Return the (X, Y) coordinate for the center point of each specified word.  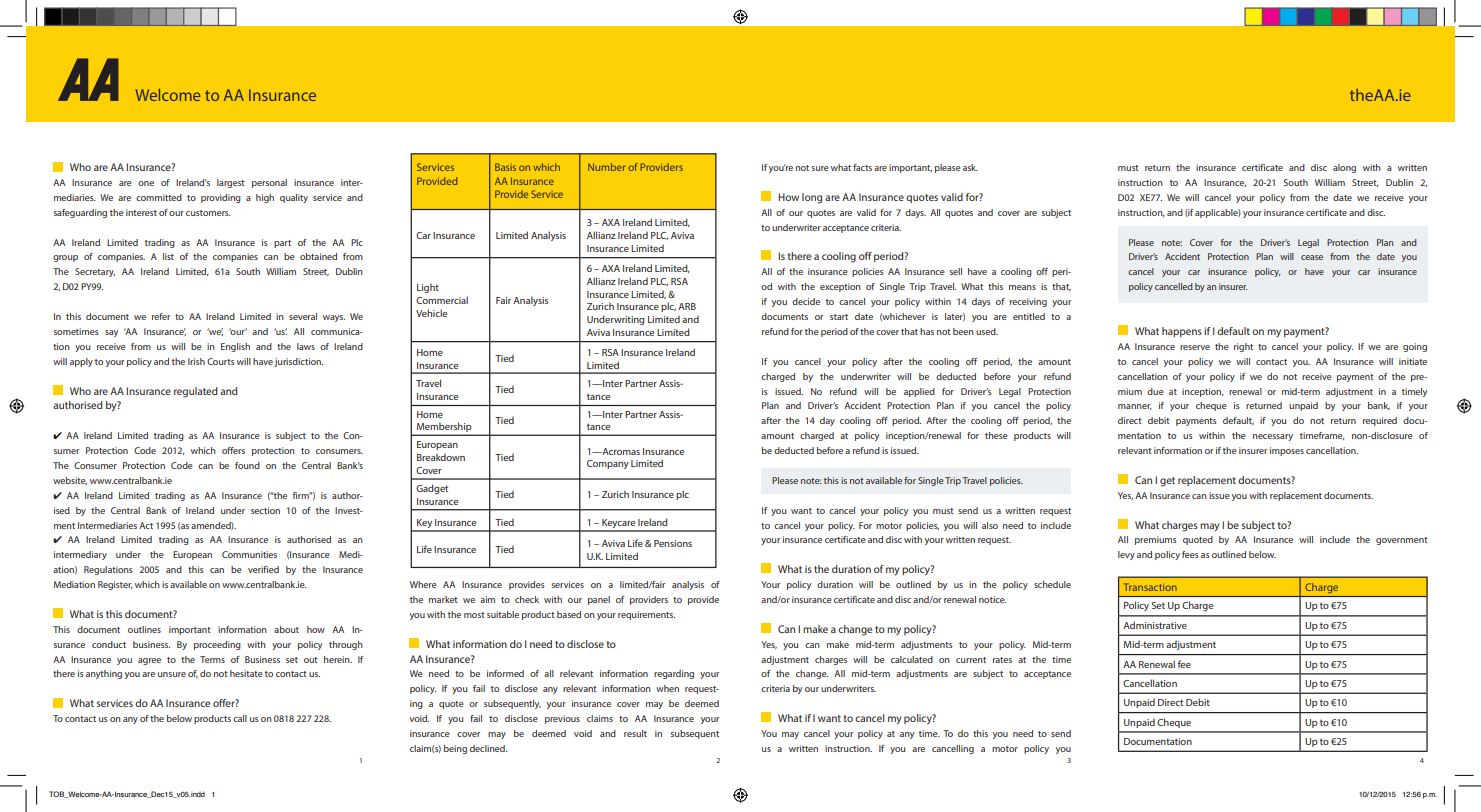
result (635, 733)
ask (970, 167)
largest (231, 183)
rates (1002, 660)
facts (862, 167)
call (240, 718)
